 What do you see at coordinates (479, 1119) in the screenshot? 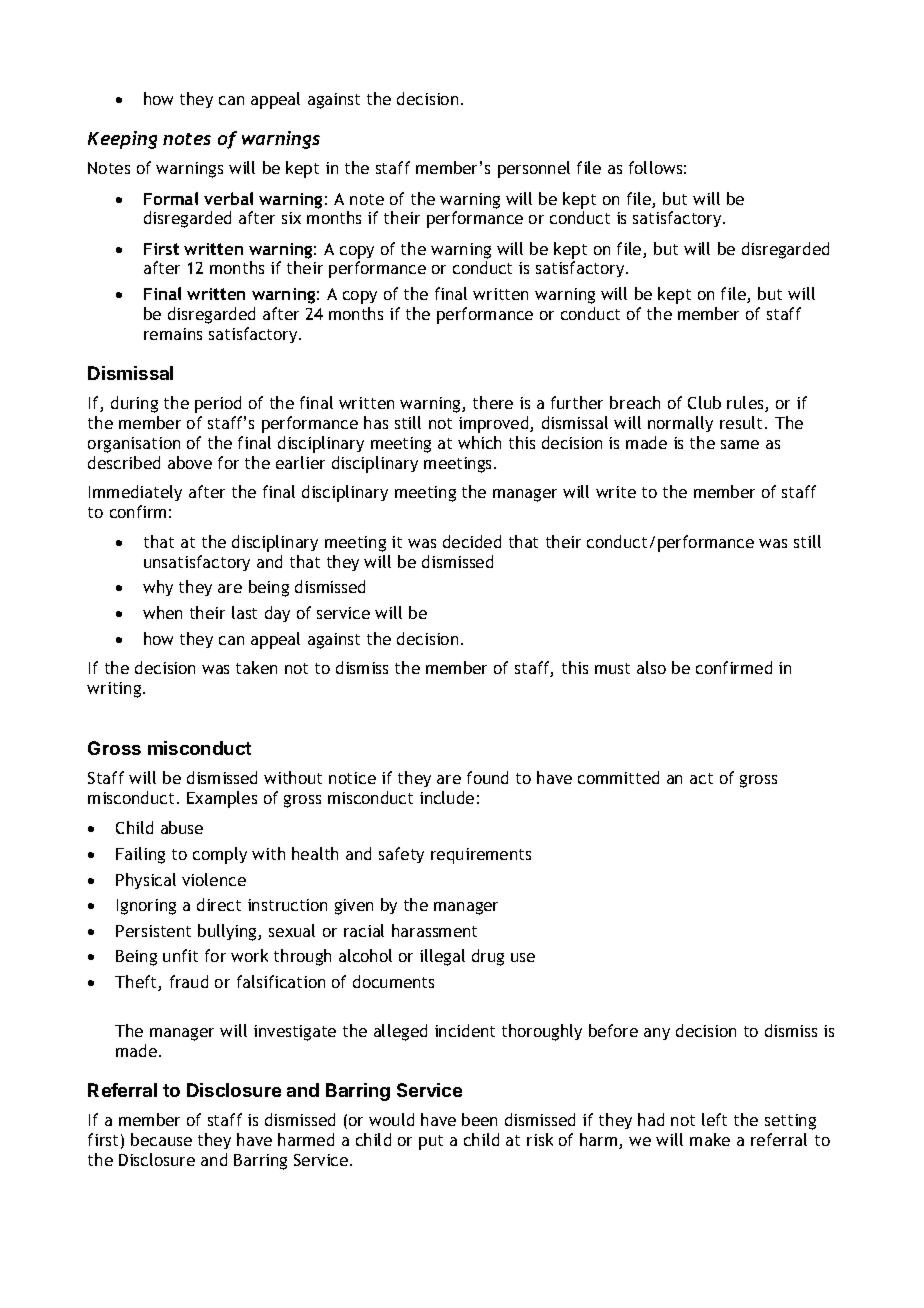
I see `been` at bounding box center [479, 1119].
